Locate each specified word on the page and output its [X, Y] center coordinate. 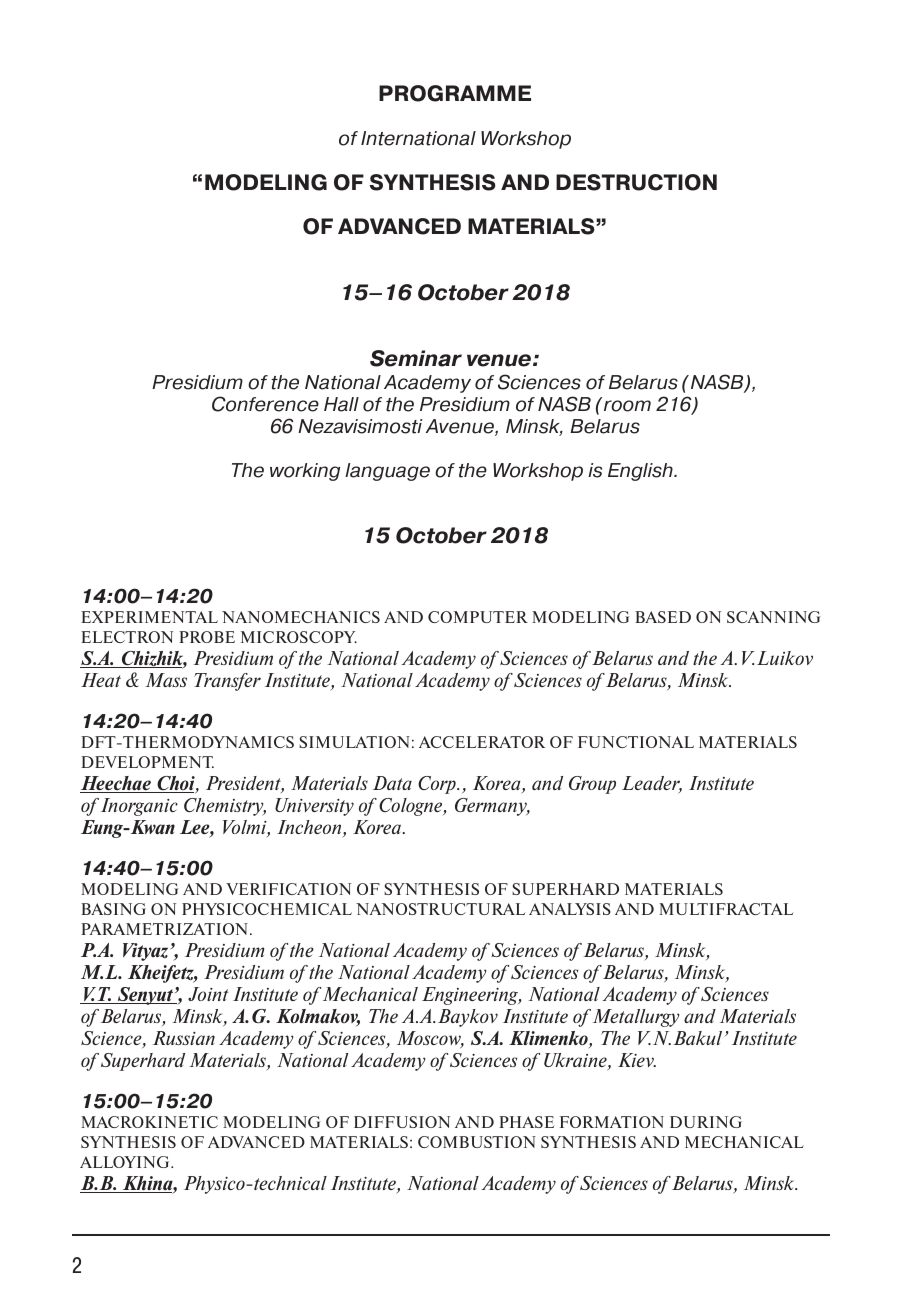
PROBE [207, 637]
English [641, 472]
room [627, 406]
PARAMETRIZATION [166, 929]
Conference [265, 404]
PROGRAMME [455, 93]
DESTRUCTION [636, 182]
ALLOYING [126, 1162]
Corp [438, 785]
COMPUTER [478, 617]
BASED [663, 617]
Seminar [416, 358]
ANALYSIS [570, 909]
